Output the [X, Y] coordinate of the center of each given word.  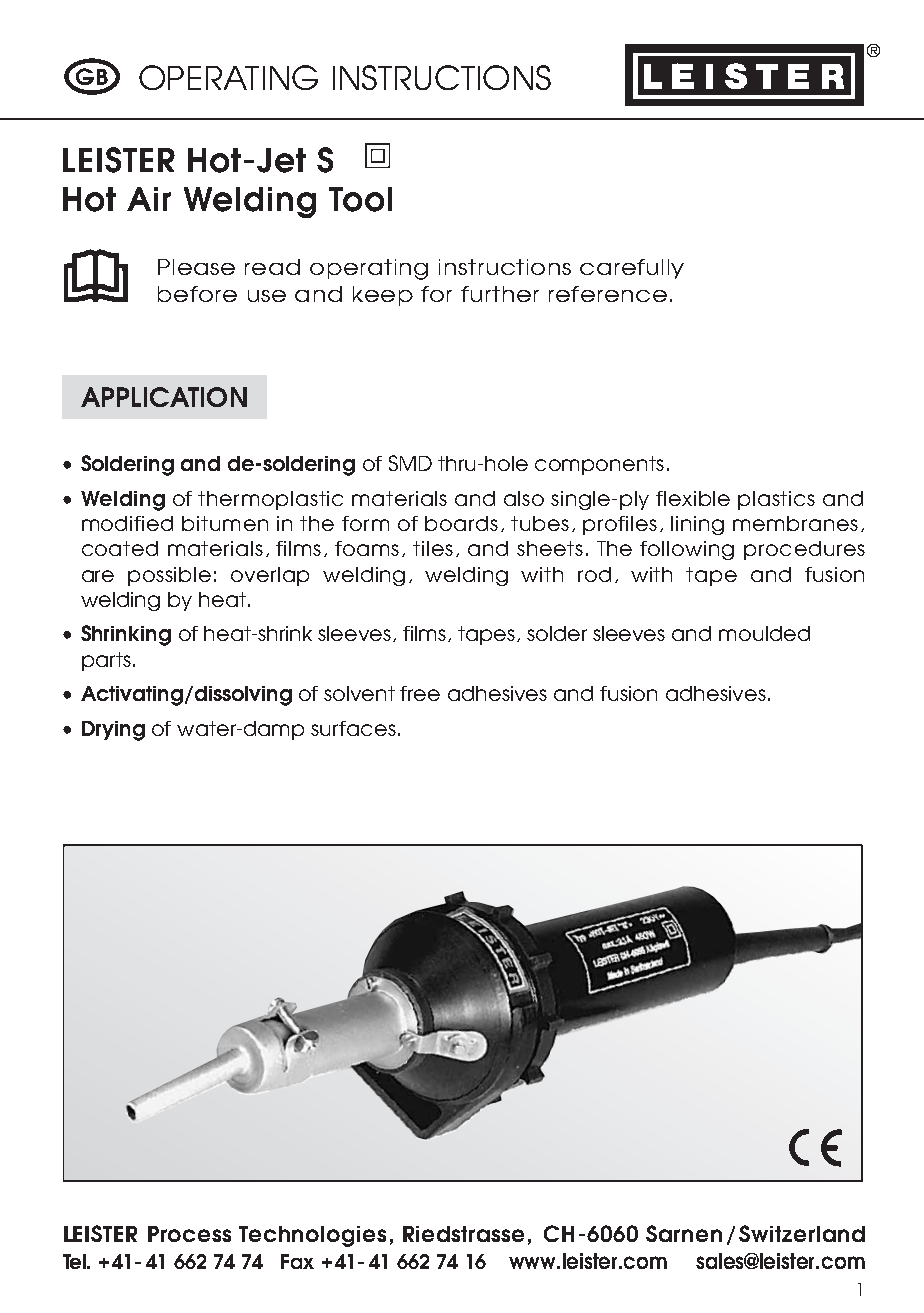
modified [127, 523]
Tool [360, 199]
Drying [113, 731]
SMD [410, 463]
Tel [76, 1261]
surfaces [353, 728]
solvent [359, 693]
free [420, 693]
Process [189, 1234]
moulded [764, 633]
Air [149, 199]
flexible [693, 498]
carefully [632, 269]
